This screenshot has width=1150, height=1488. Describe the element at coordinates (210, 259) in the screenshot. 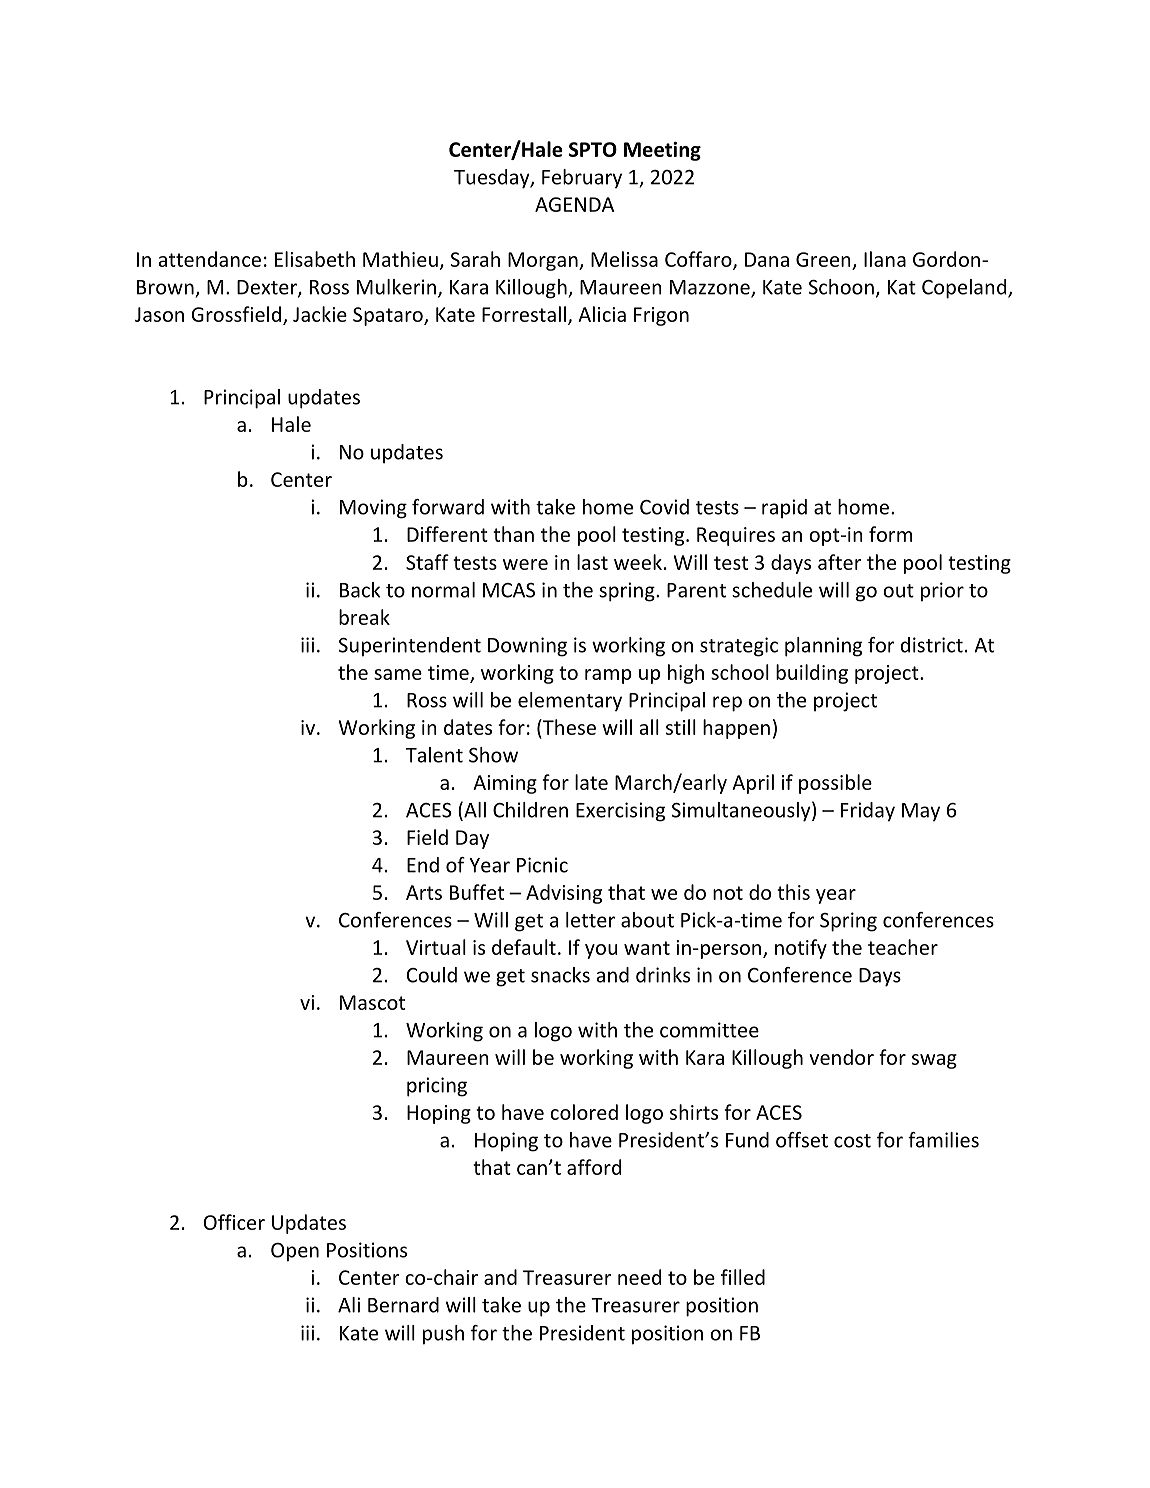

I see `attendance` at that location.
